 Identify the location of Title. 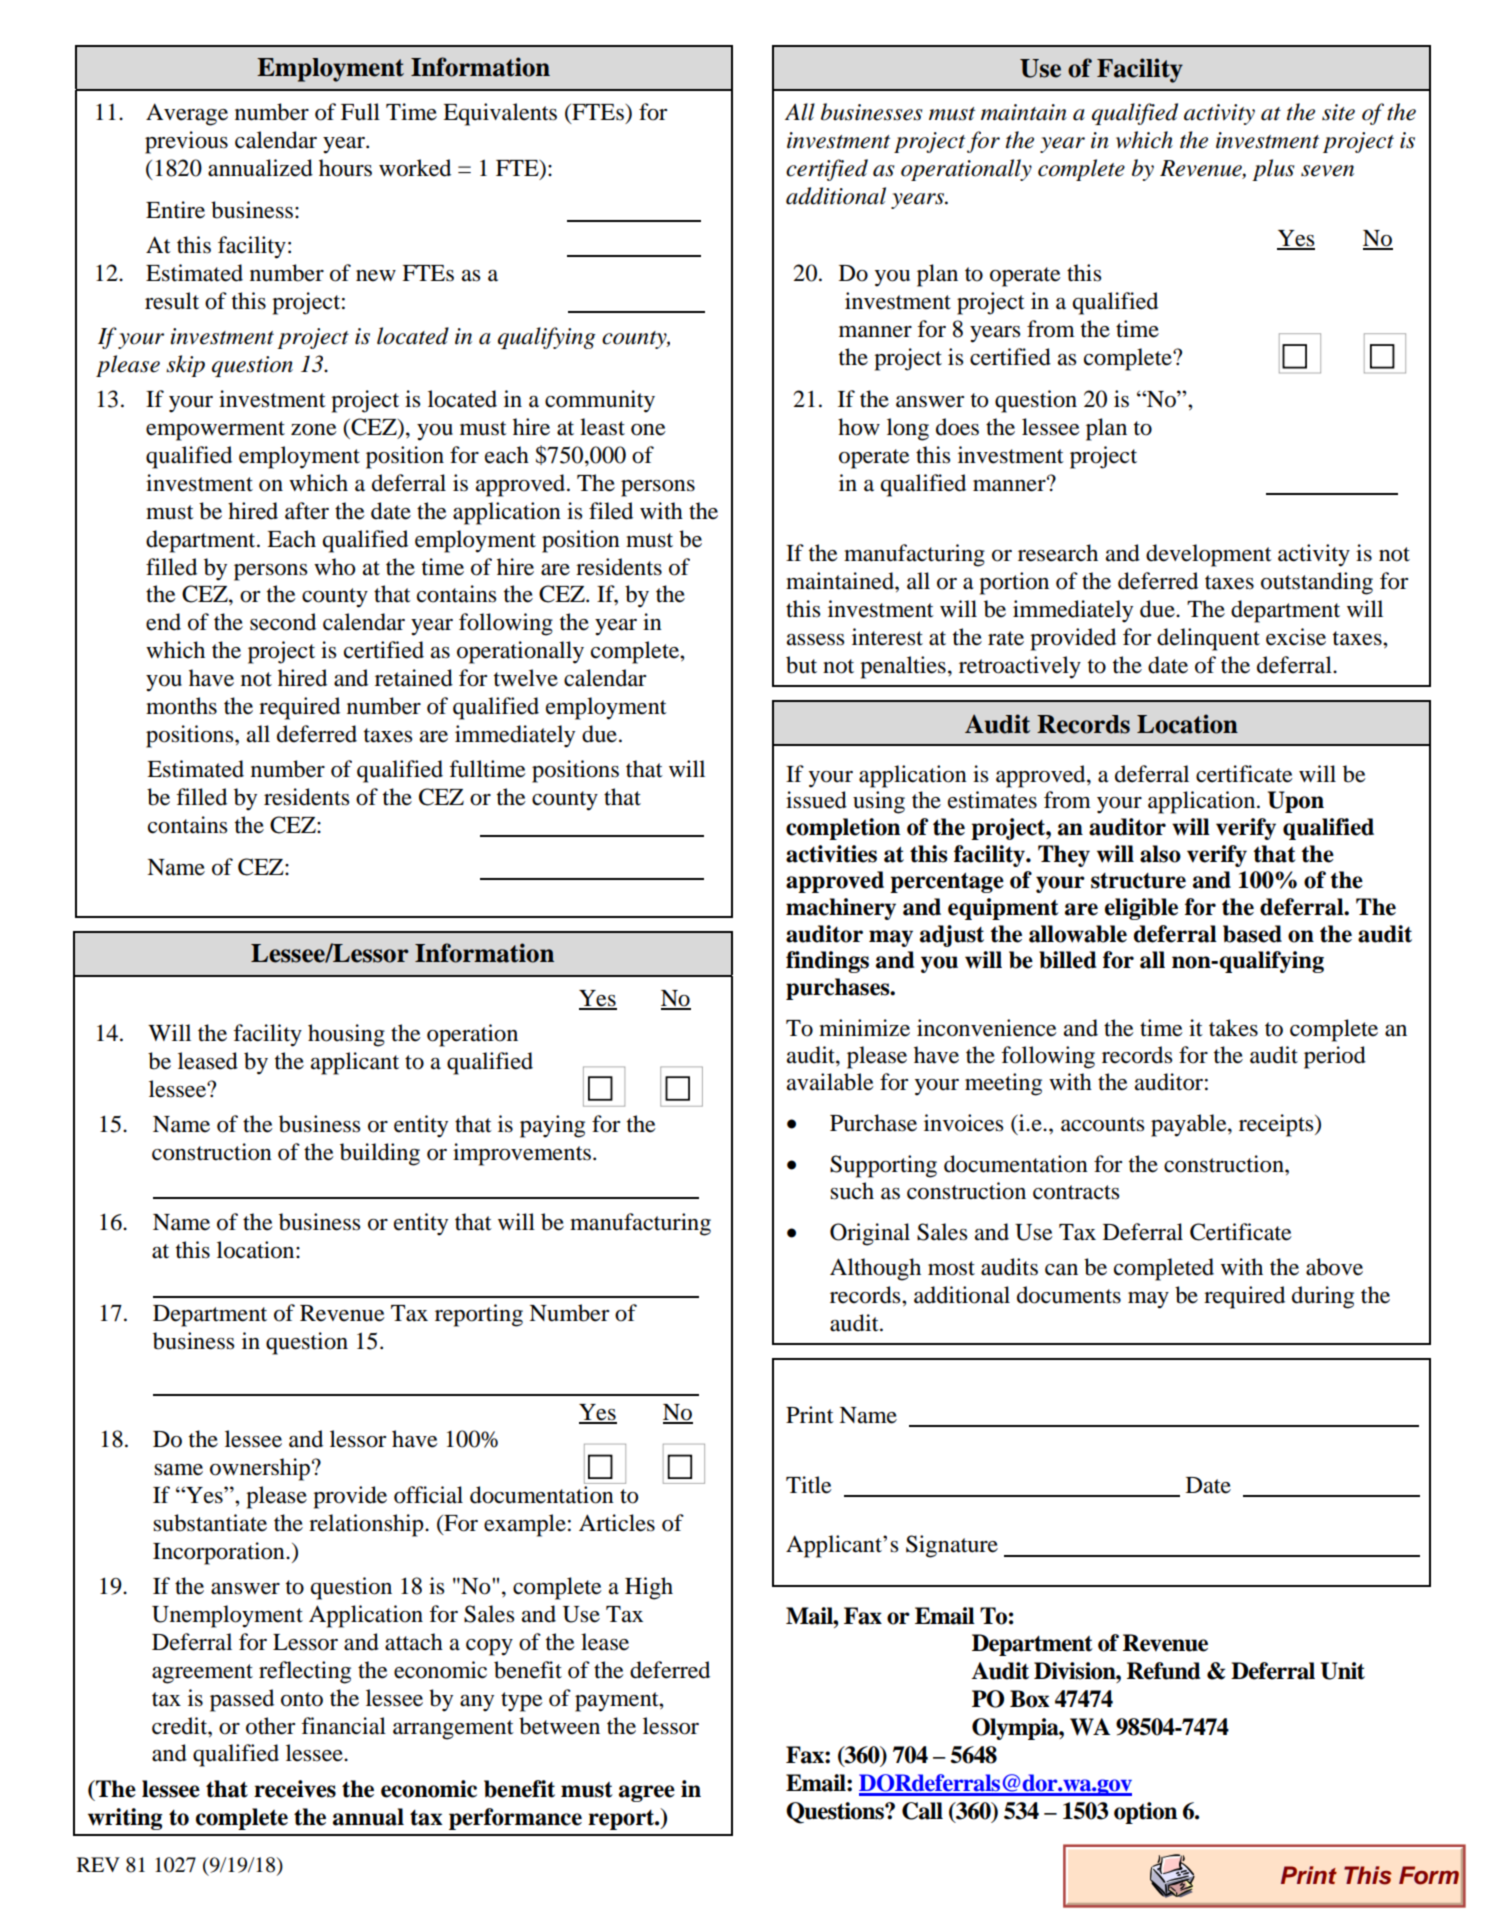
(809, 1485).
